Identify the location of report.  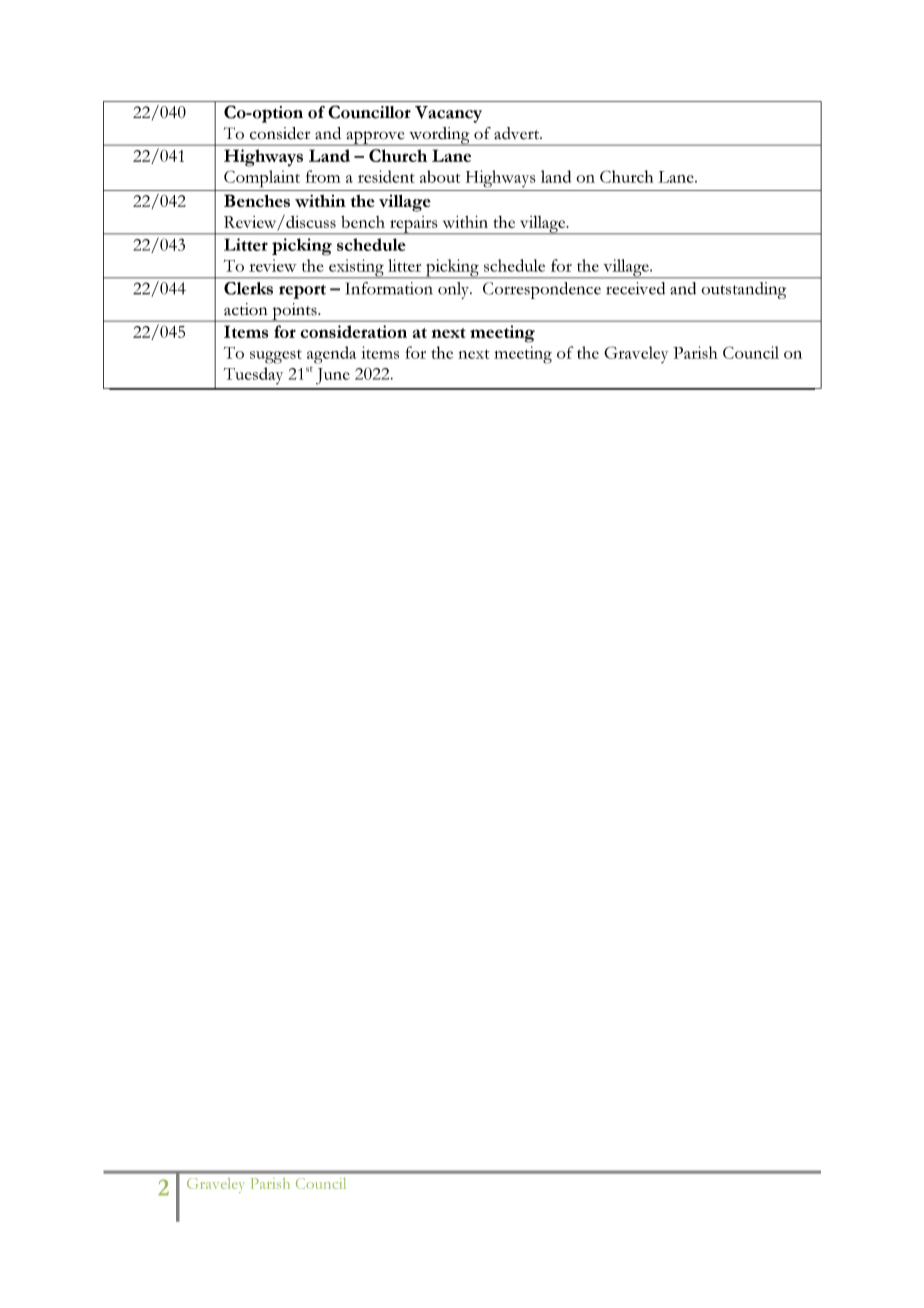
(302, 292).
